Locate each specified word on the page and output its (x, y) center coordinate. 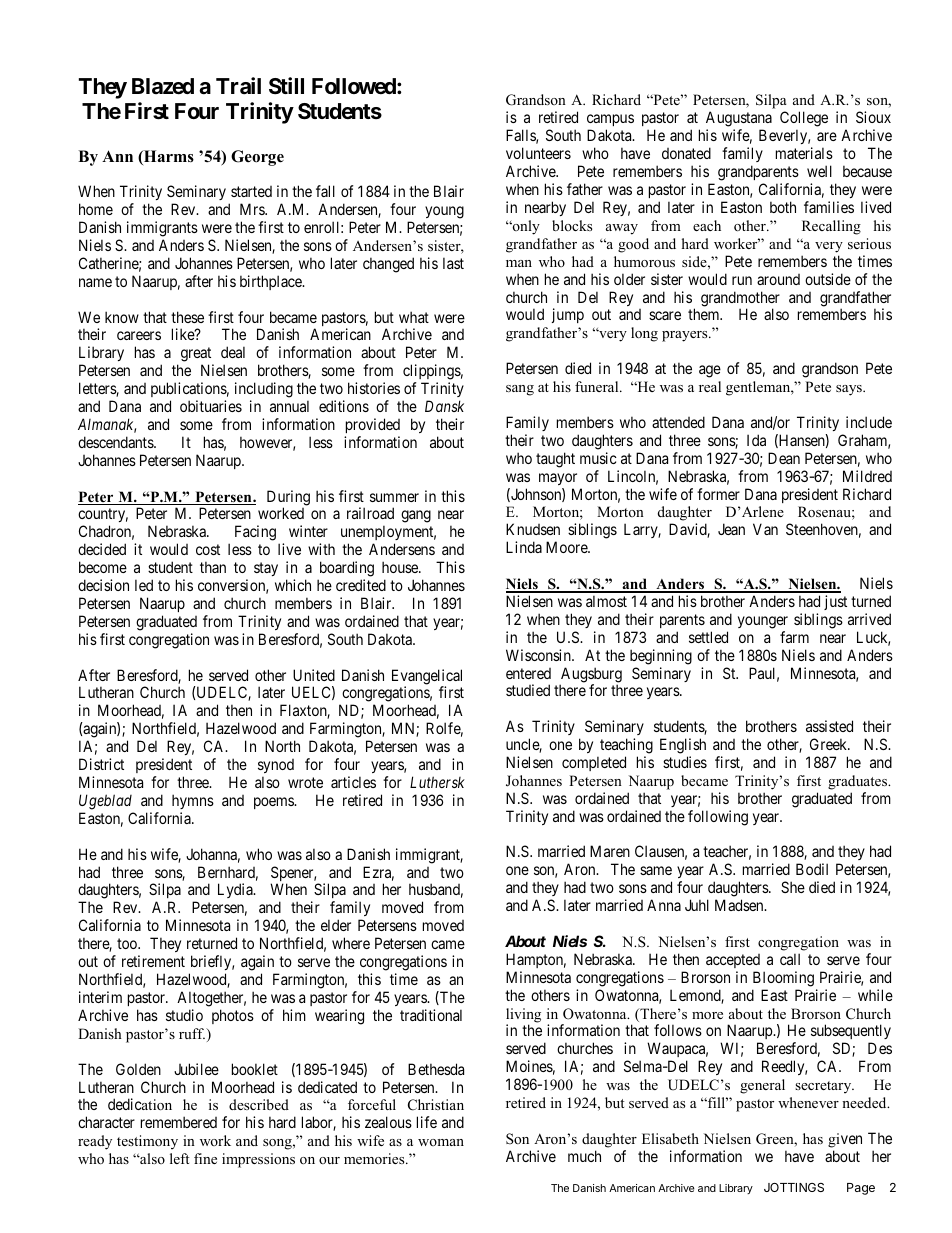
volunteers (538, 153)
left (179, 1158)
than (213, 567)
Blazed (163, 86)
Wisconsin (539, 655)
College (804, 120)
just (835, 602)
